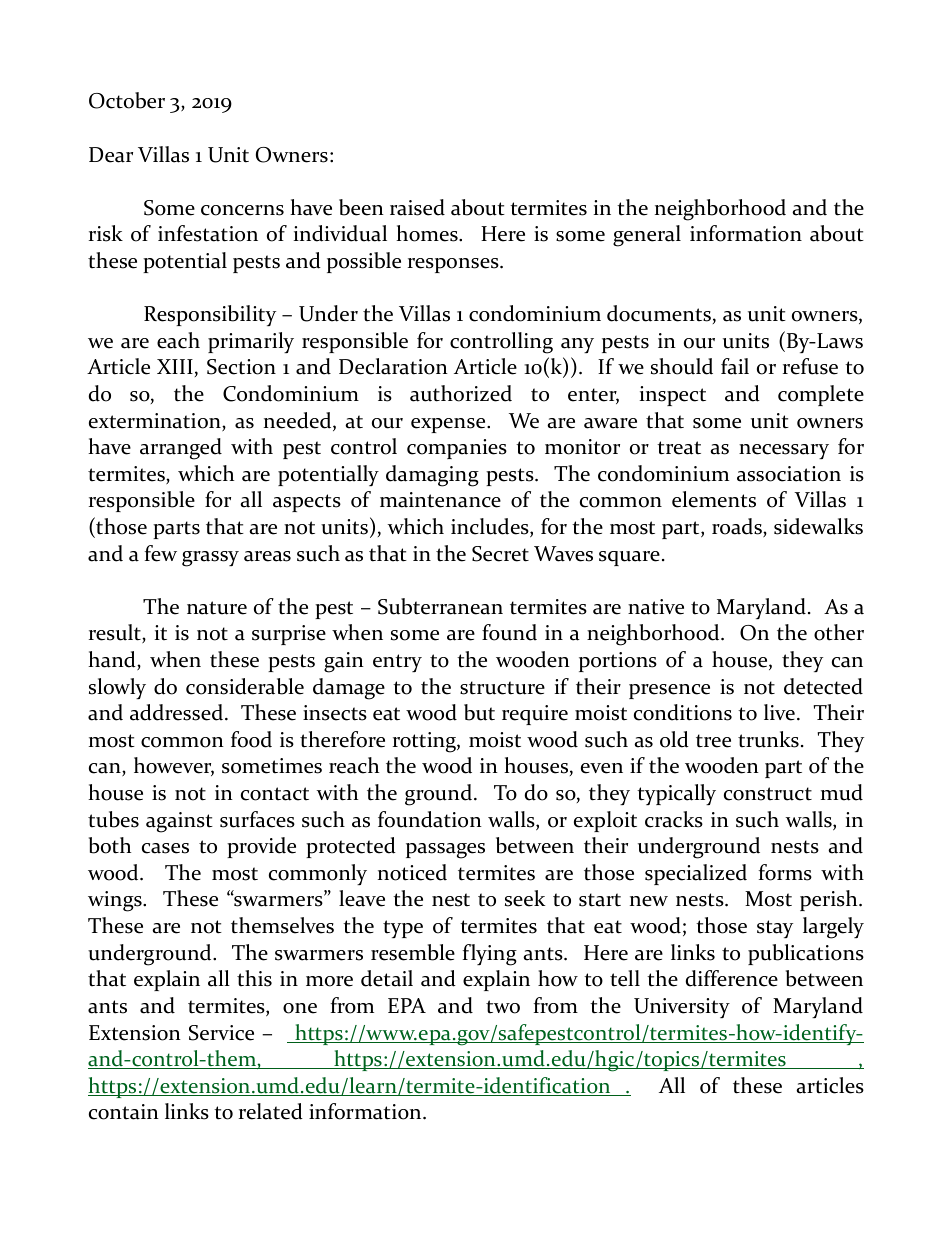  Describe the element at coordinates (221, 1033) in the page. I see `Service` at that location.
